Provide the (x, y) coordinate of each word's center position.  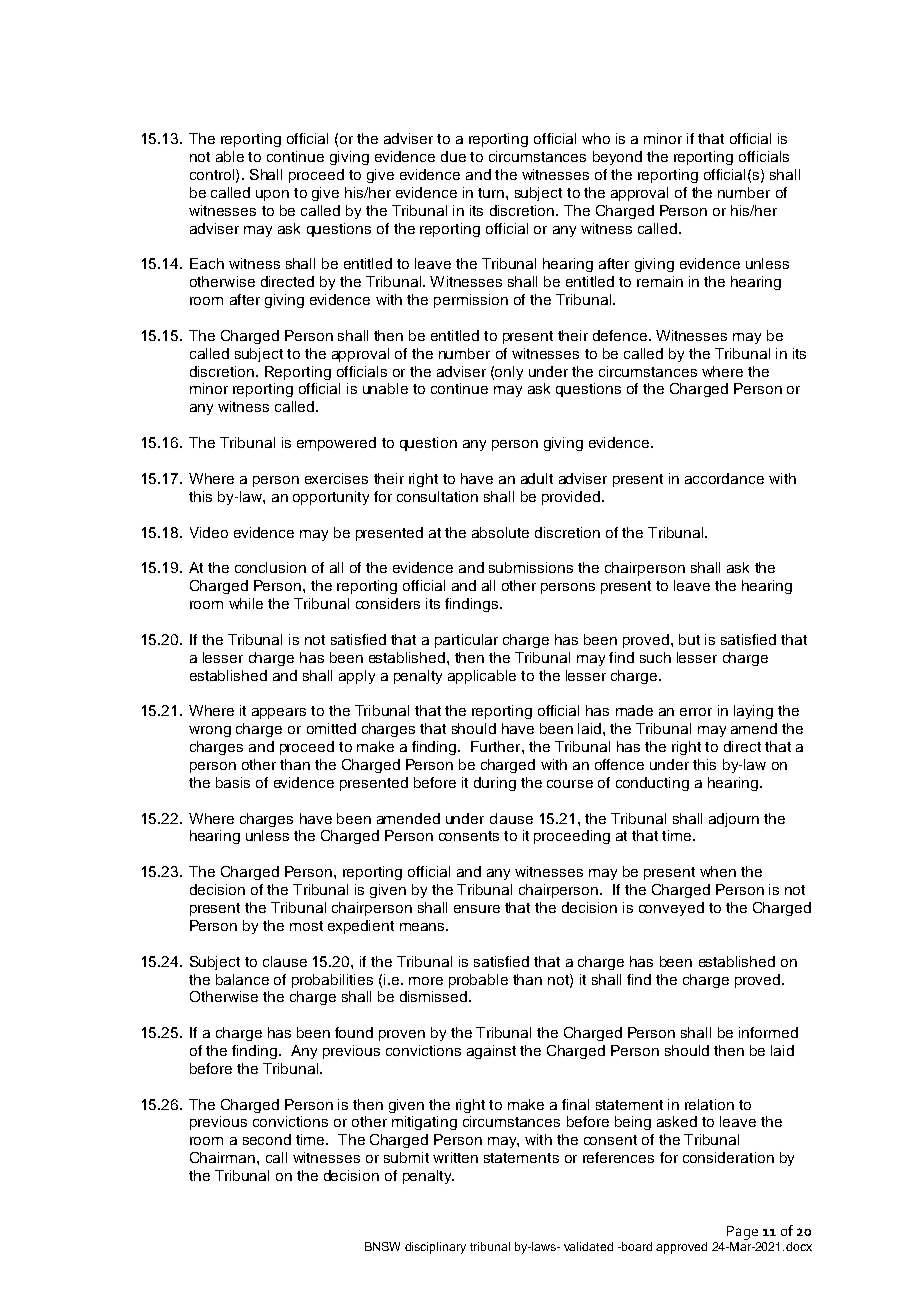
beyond (617, 158)
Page (742, 1233)
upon (272, 195)
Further (497, 746)
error (696, 712)
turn (491, 193)
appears (279, 713)
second (267, 1139)
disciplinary (435, 1248)
